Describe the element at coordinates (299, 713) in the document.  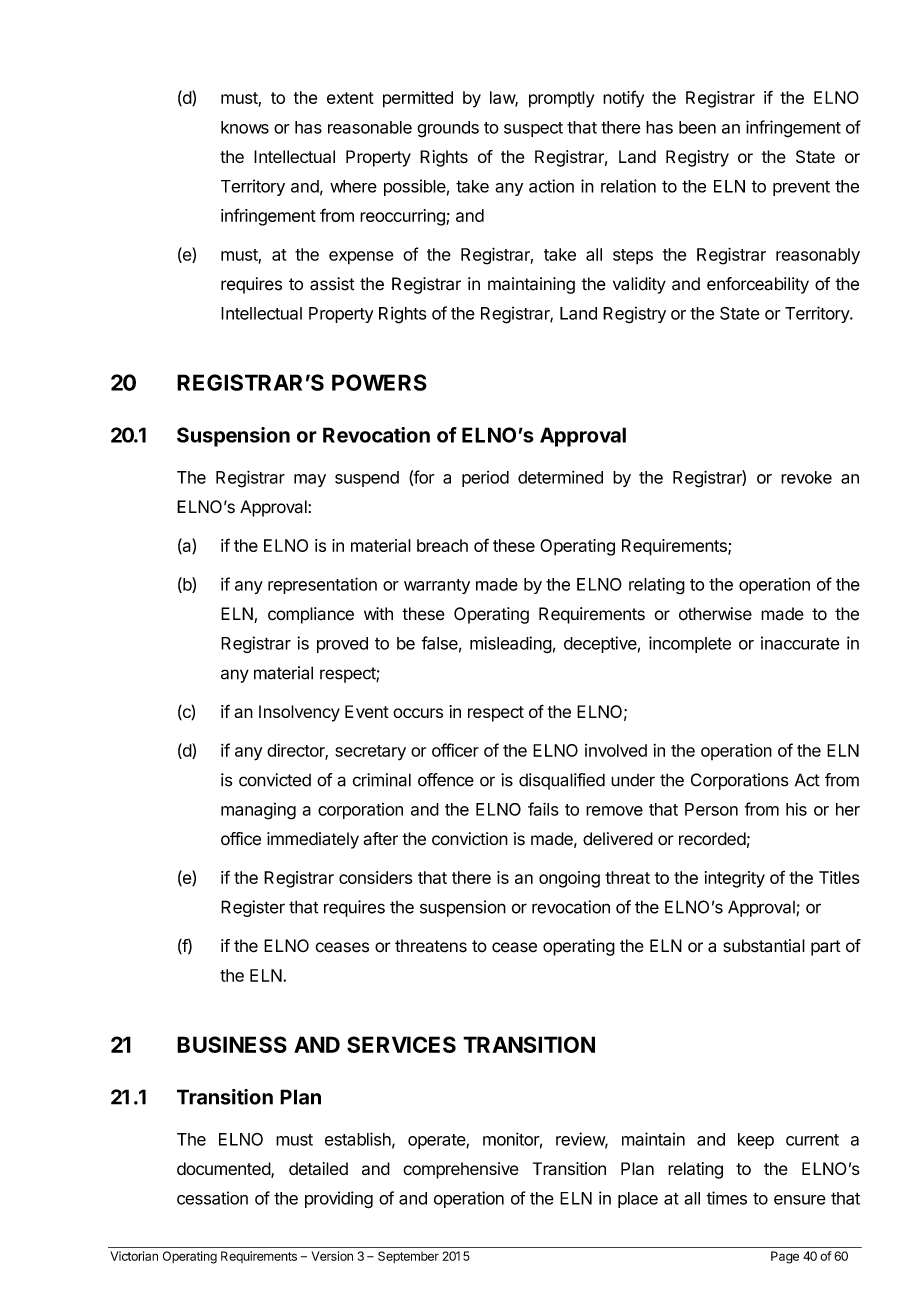
I see `Insolvency` at that location.
